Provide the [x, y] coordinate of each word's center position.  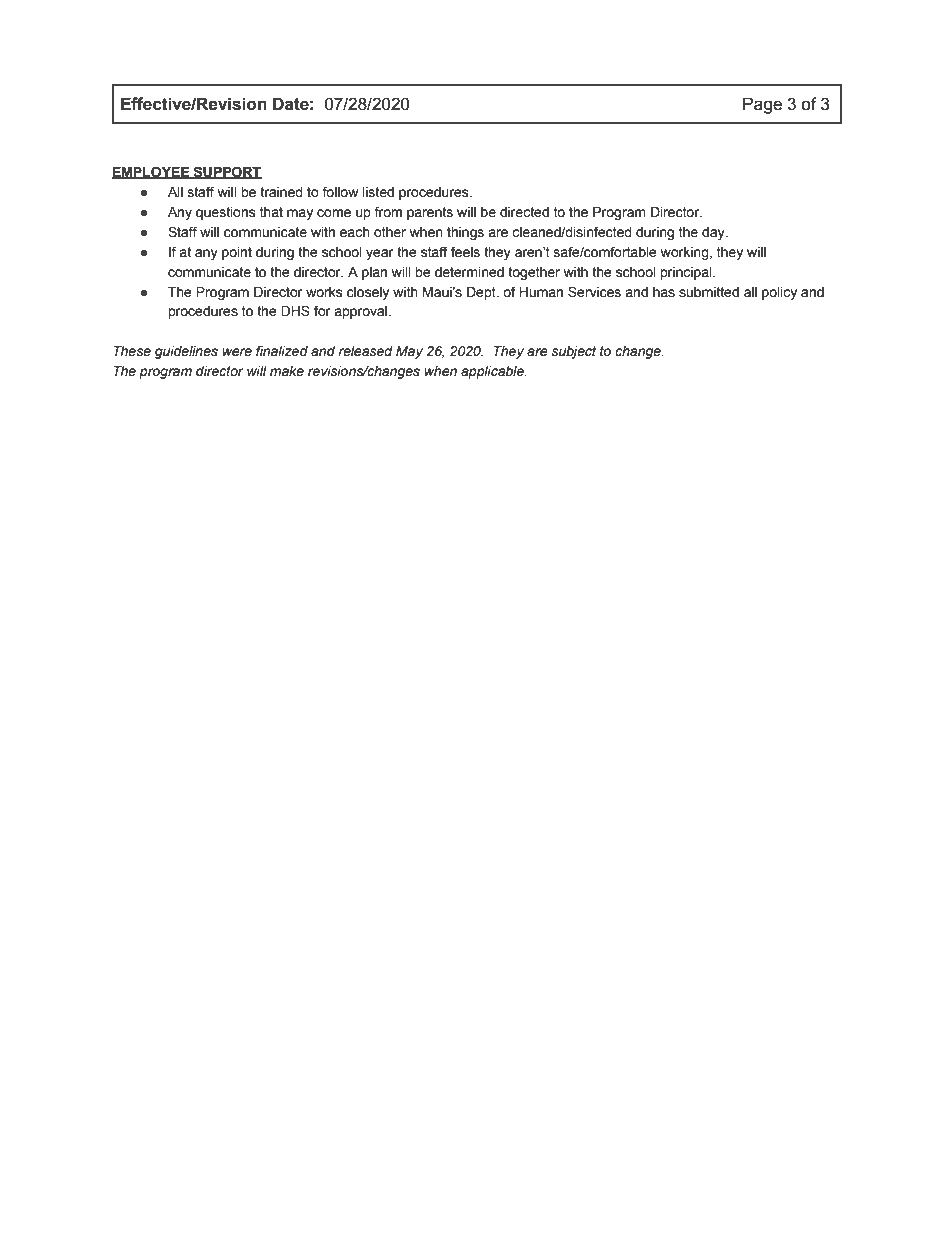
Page [762, 105]
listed [378, 192]
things [465, 233]
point [237, 253]
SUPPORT [227, 172]
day [714, 233]
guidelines [186, 352]
